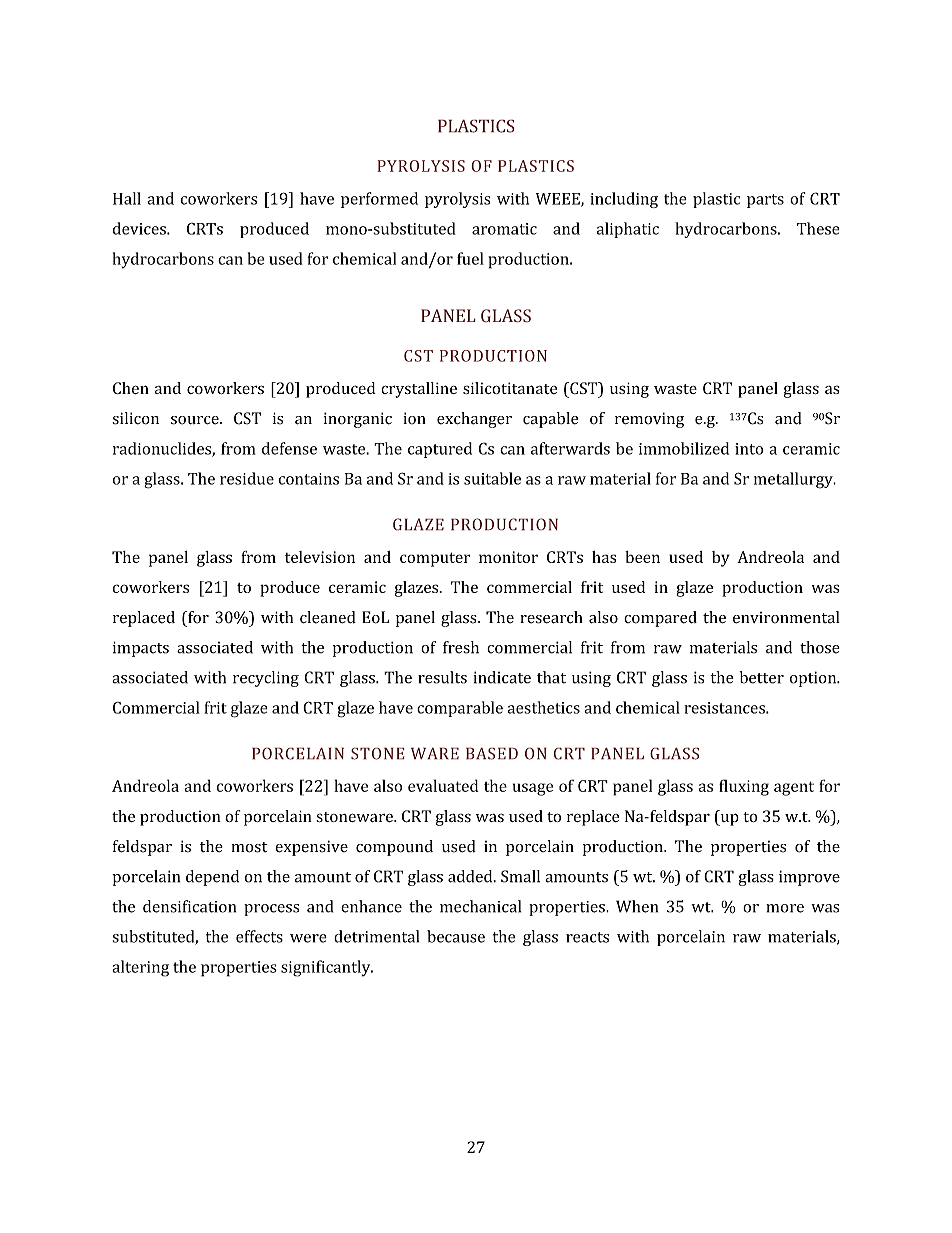  I want to click on recycling, so click(266, 679).
